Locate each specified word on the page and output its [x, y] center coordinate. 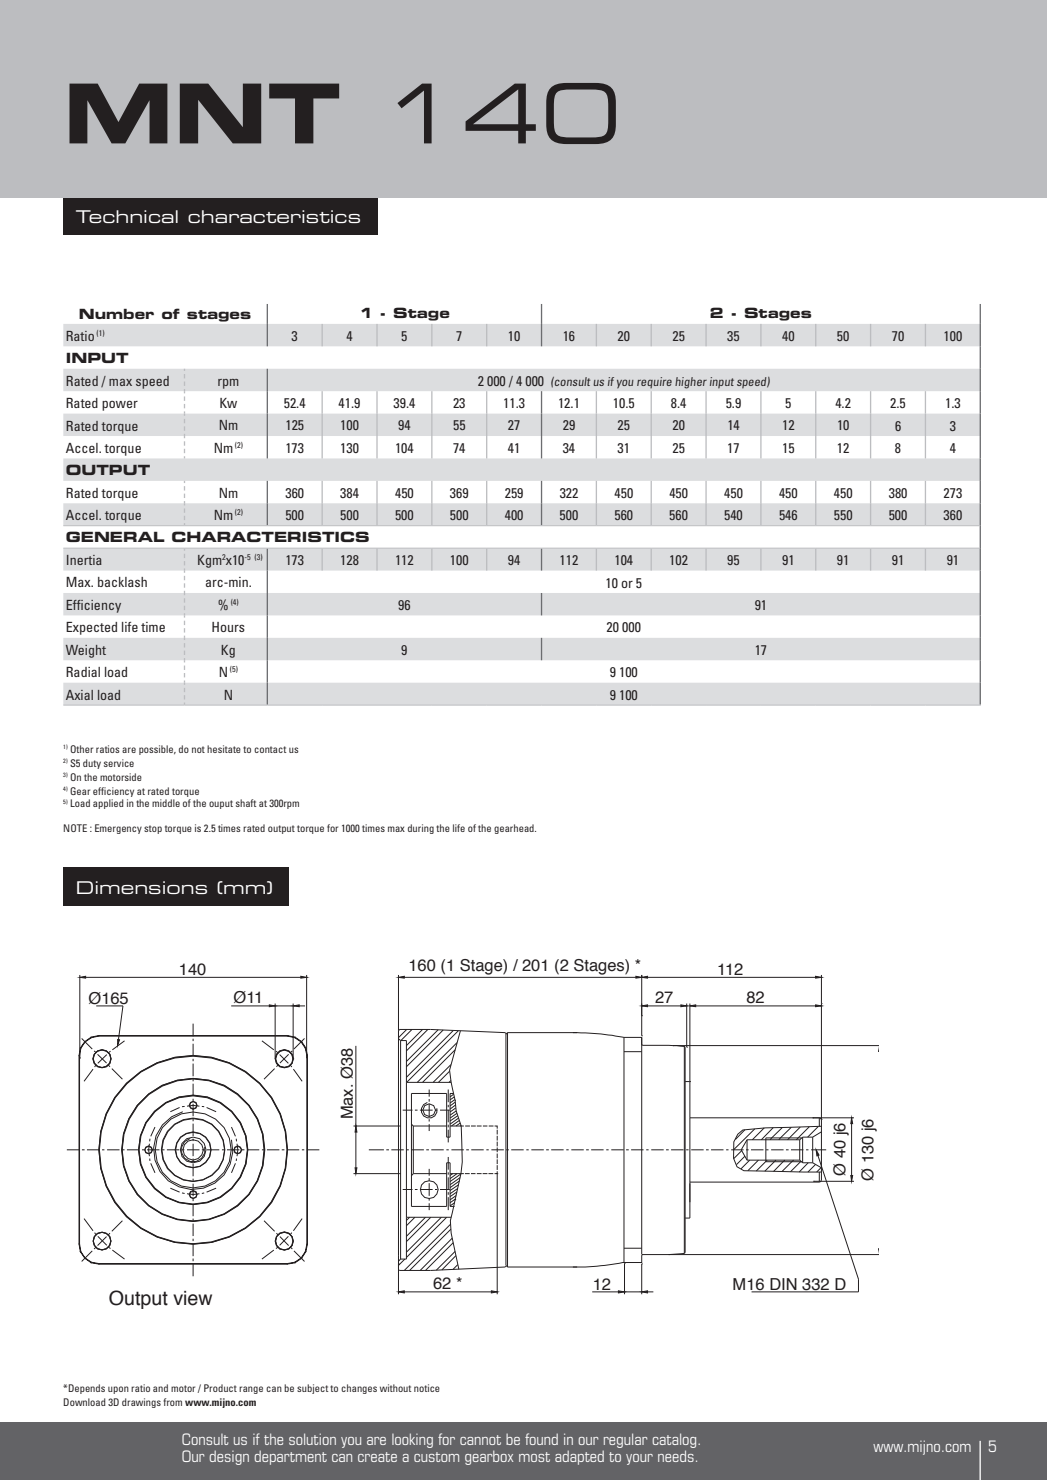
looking [412, 1440]
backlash [122, 582]
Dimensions [142, 887]
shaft [246, 803]
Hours [228, 627]
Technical [127, 216]
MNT [204, 113]
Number [116, 313]
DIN [783, 1285]
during [421, 829]
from [172, 1402]
